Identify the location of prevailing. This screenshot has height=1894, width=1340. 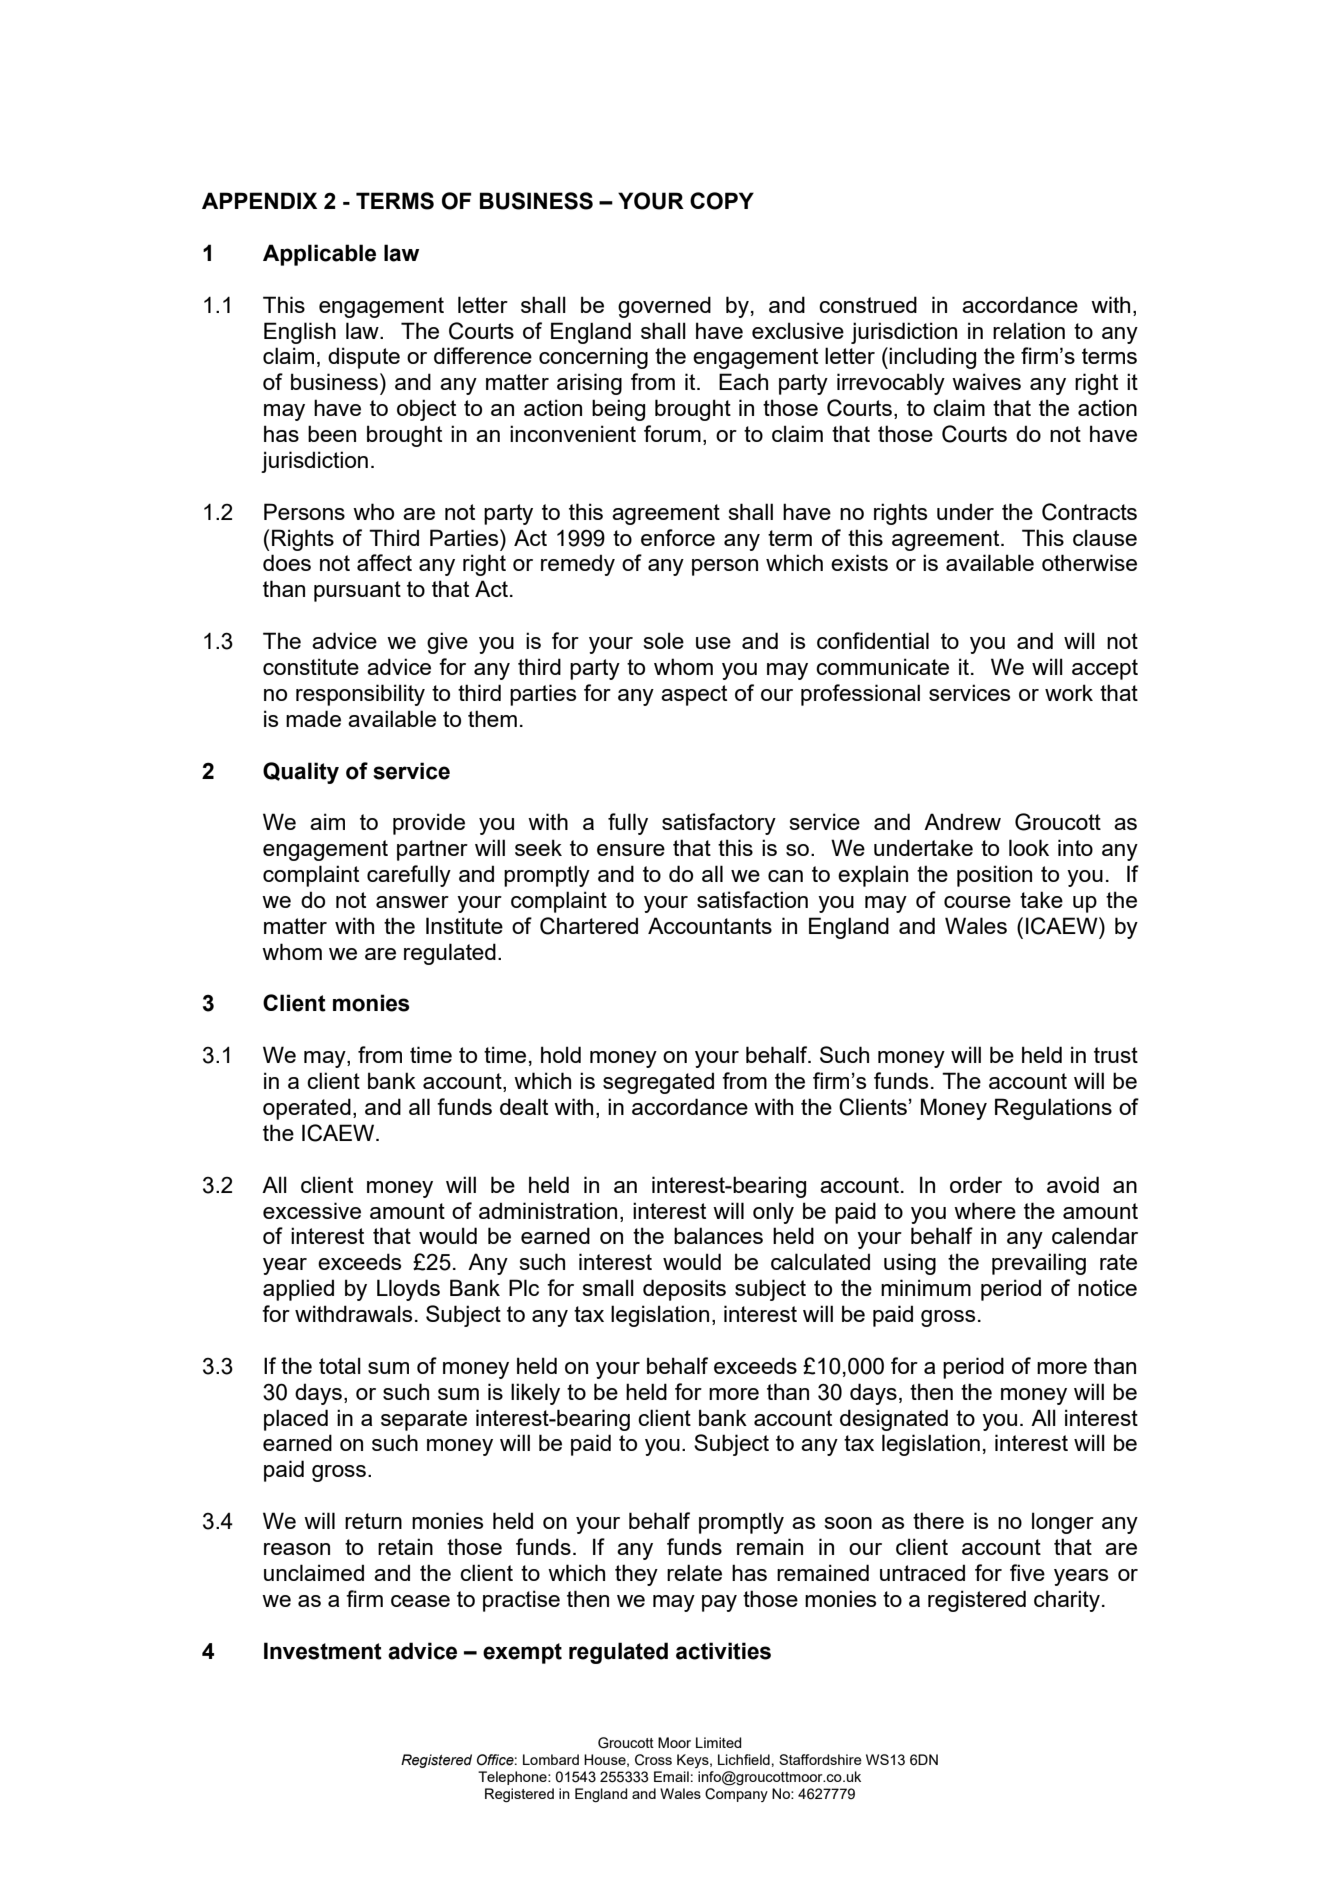
(1039, 1264).
